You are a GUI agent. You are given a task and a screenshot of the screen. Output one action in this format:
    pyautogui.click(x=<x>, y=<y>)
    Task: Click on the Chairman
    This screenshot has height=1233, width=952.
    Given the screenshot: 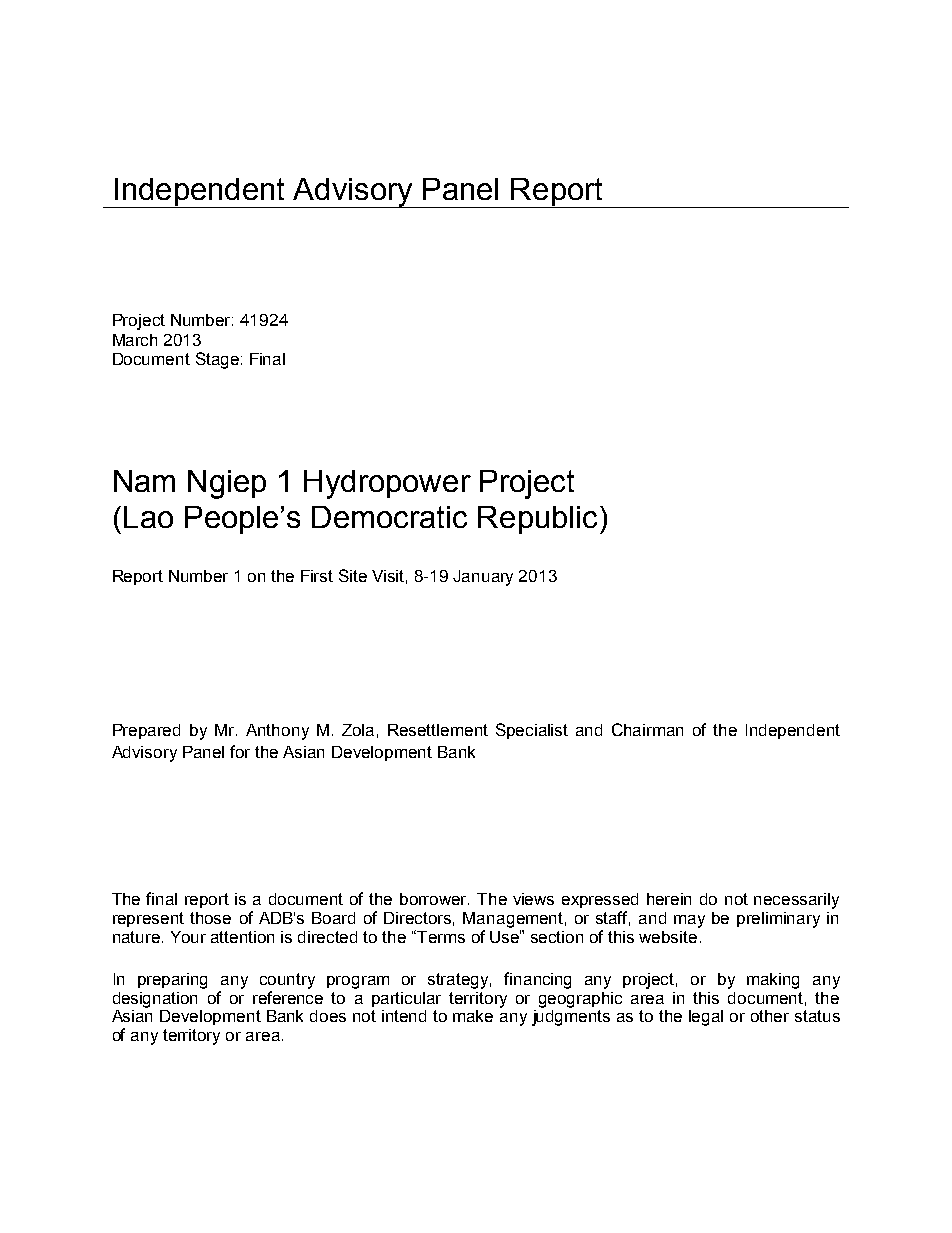 What is the action you would take?
    pyautogui.click(x=647, y=729)
